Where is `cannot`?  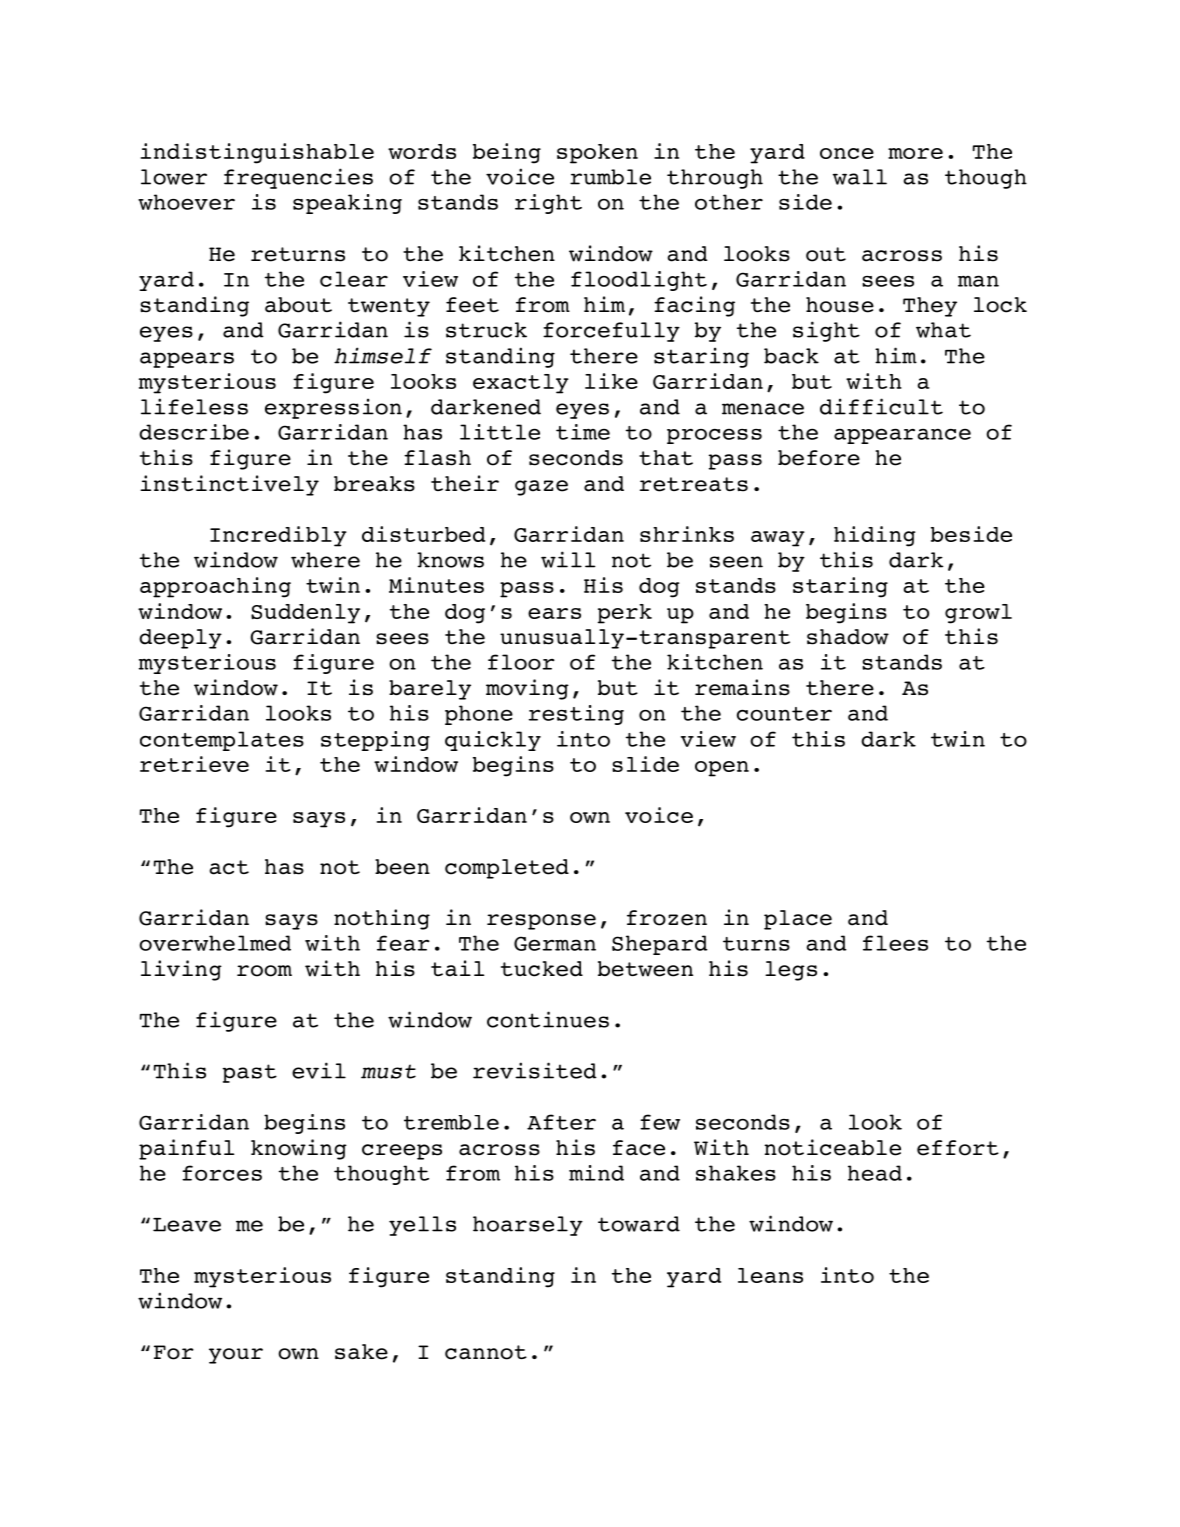 cannot is located at coordinates (486, 1352).
